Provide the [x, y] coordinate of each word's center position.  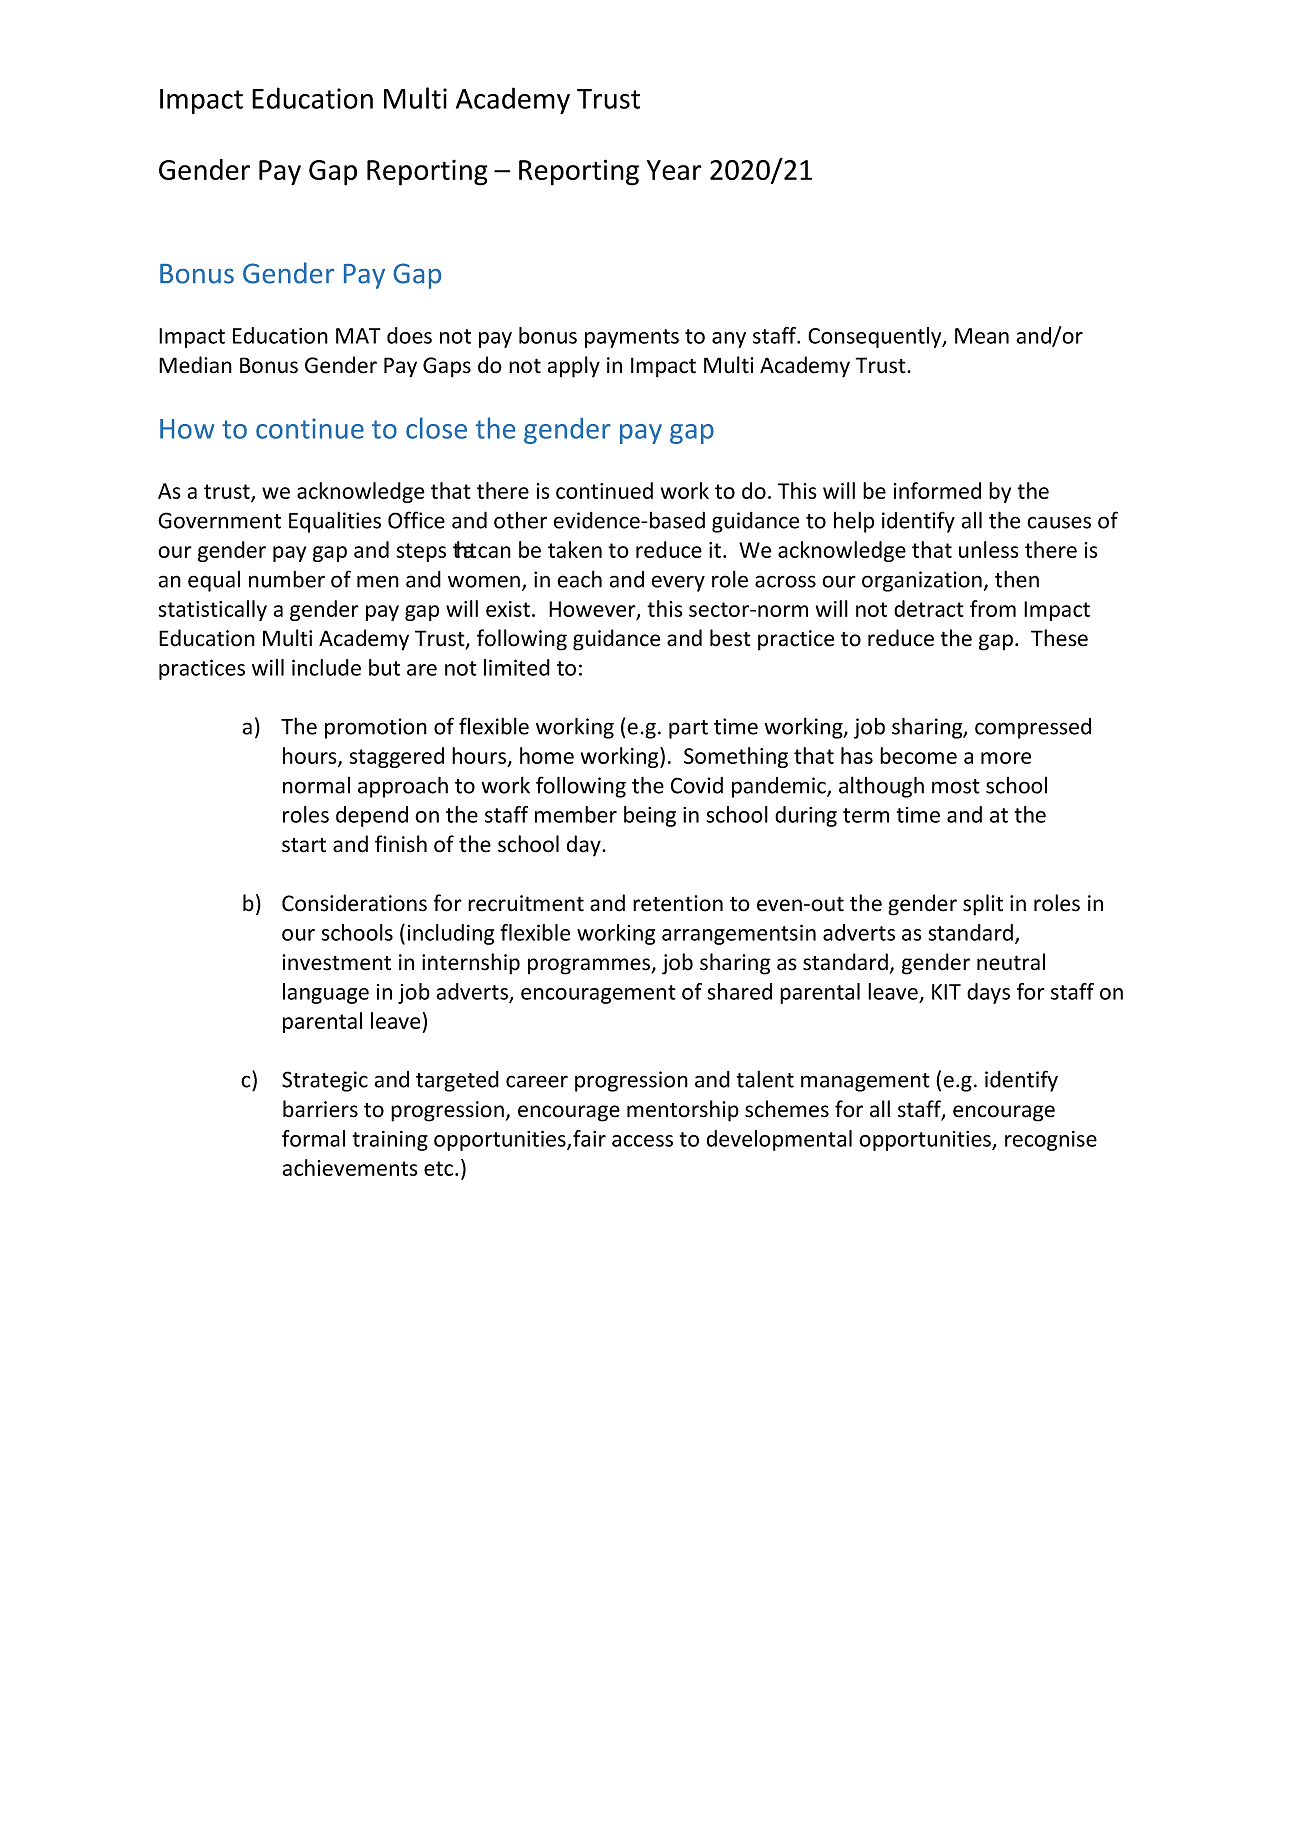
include [326, 667]
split [983, 905]
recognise [1051, 1141]
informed [937, 490]
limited [517, 667]
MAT [358, 336]
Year [674, 170]
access [642, 1141]
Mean [982, 336]
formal [313, 1138]
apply [574, 367]
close [436, 428]
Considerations [354, 903]
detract [929, 608]
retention [678, 903]
